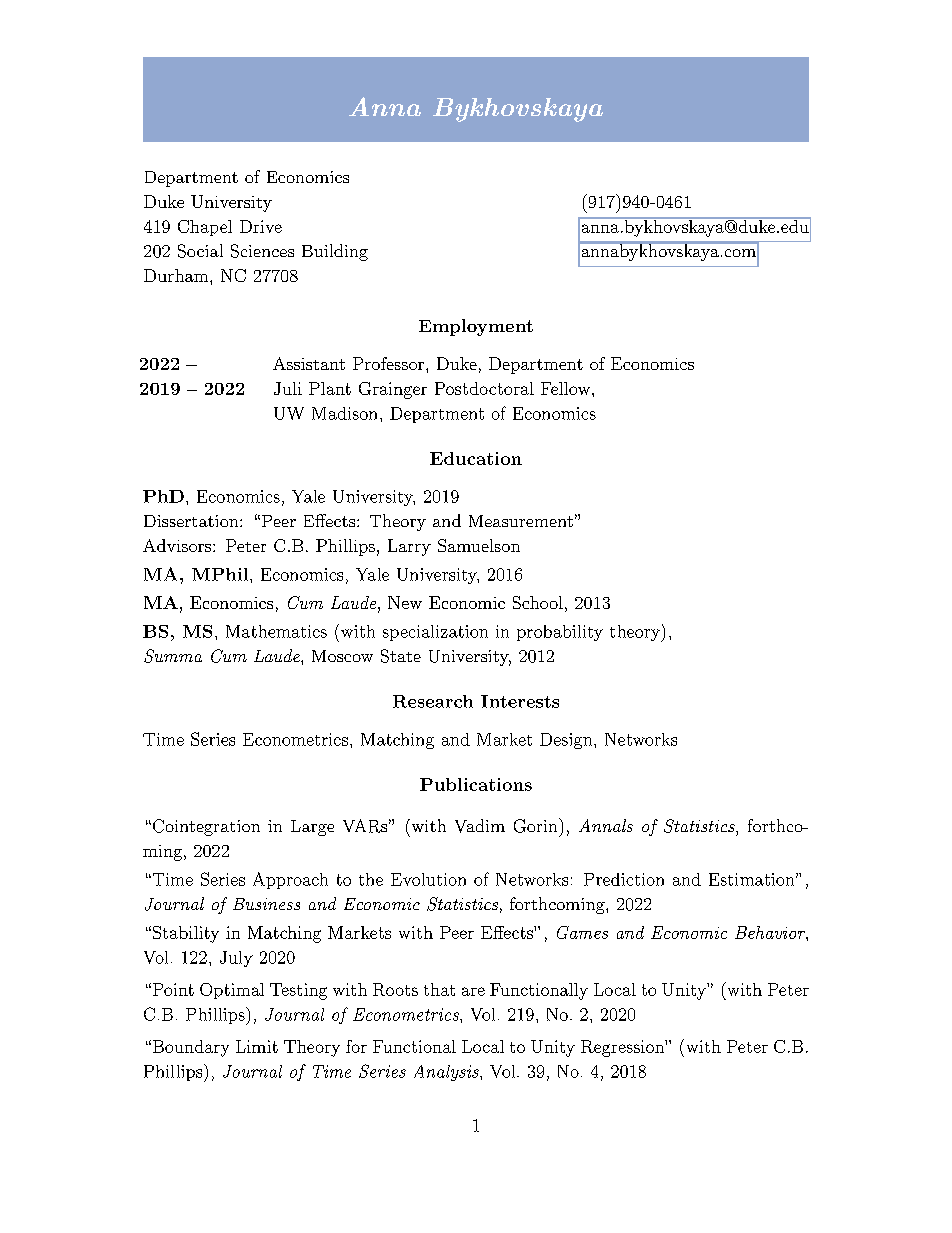 This screenshot has width=952, height=1233. What do you see at coordinates (565, 388) in the screenshot?
I see `Fellow` at bounding box center [565, 388].
